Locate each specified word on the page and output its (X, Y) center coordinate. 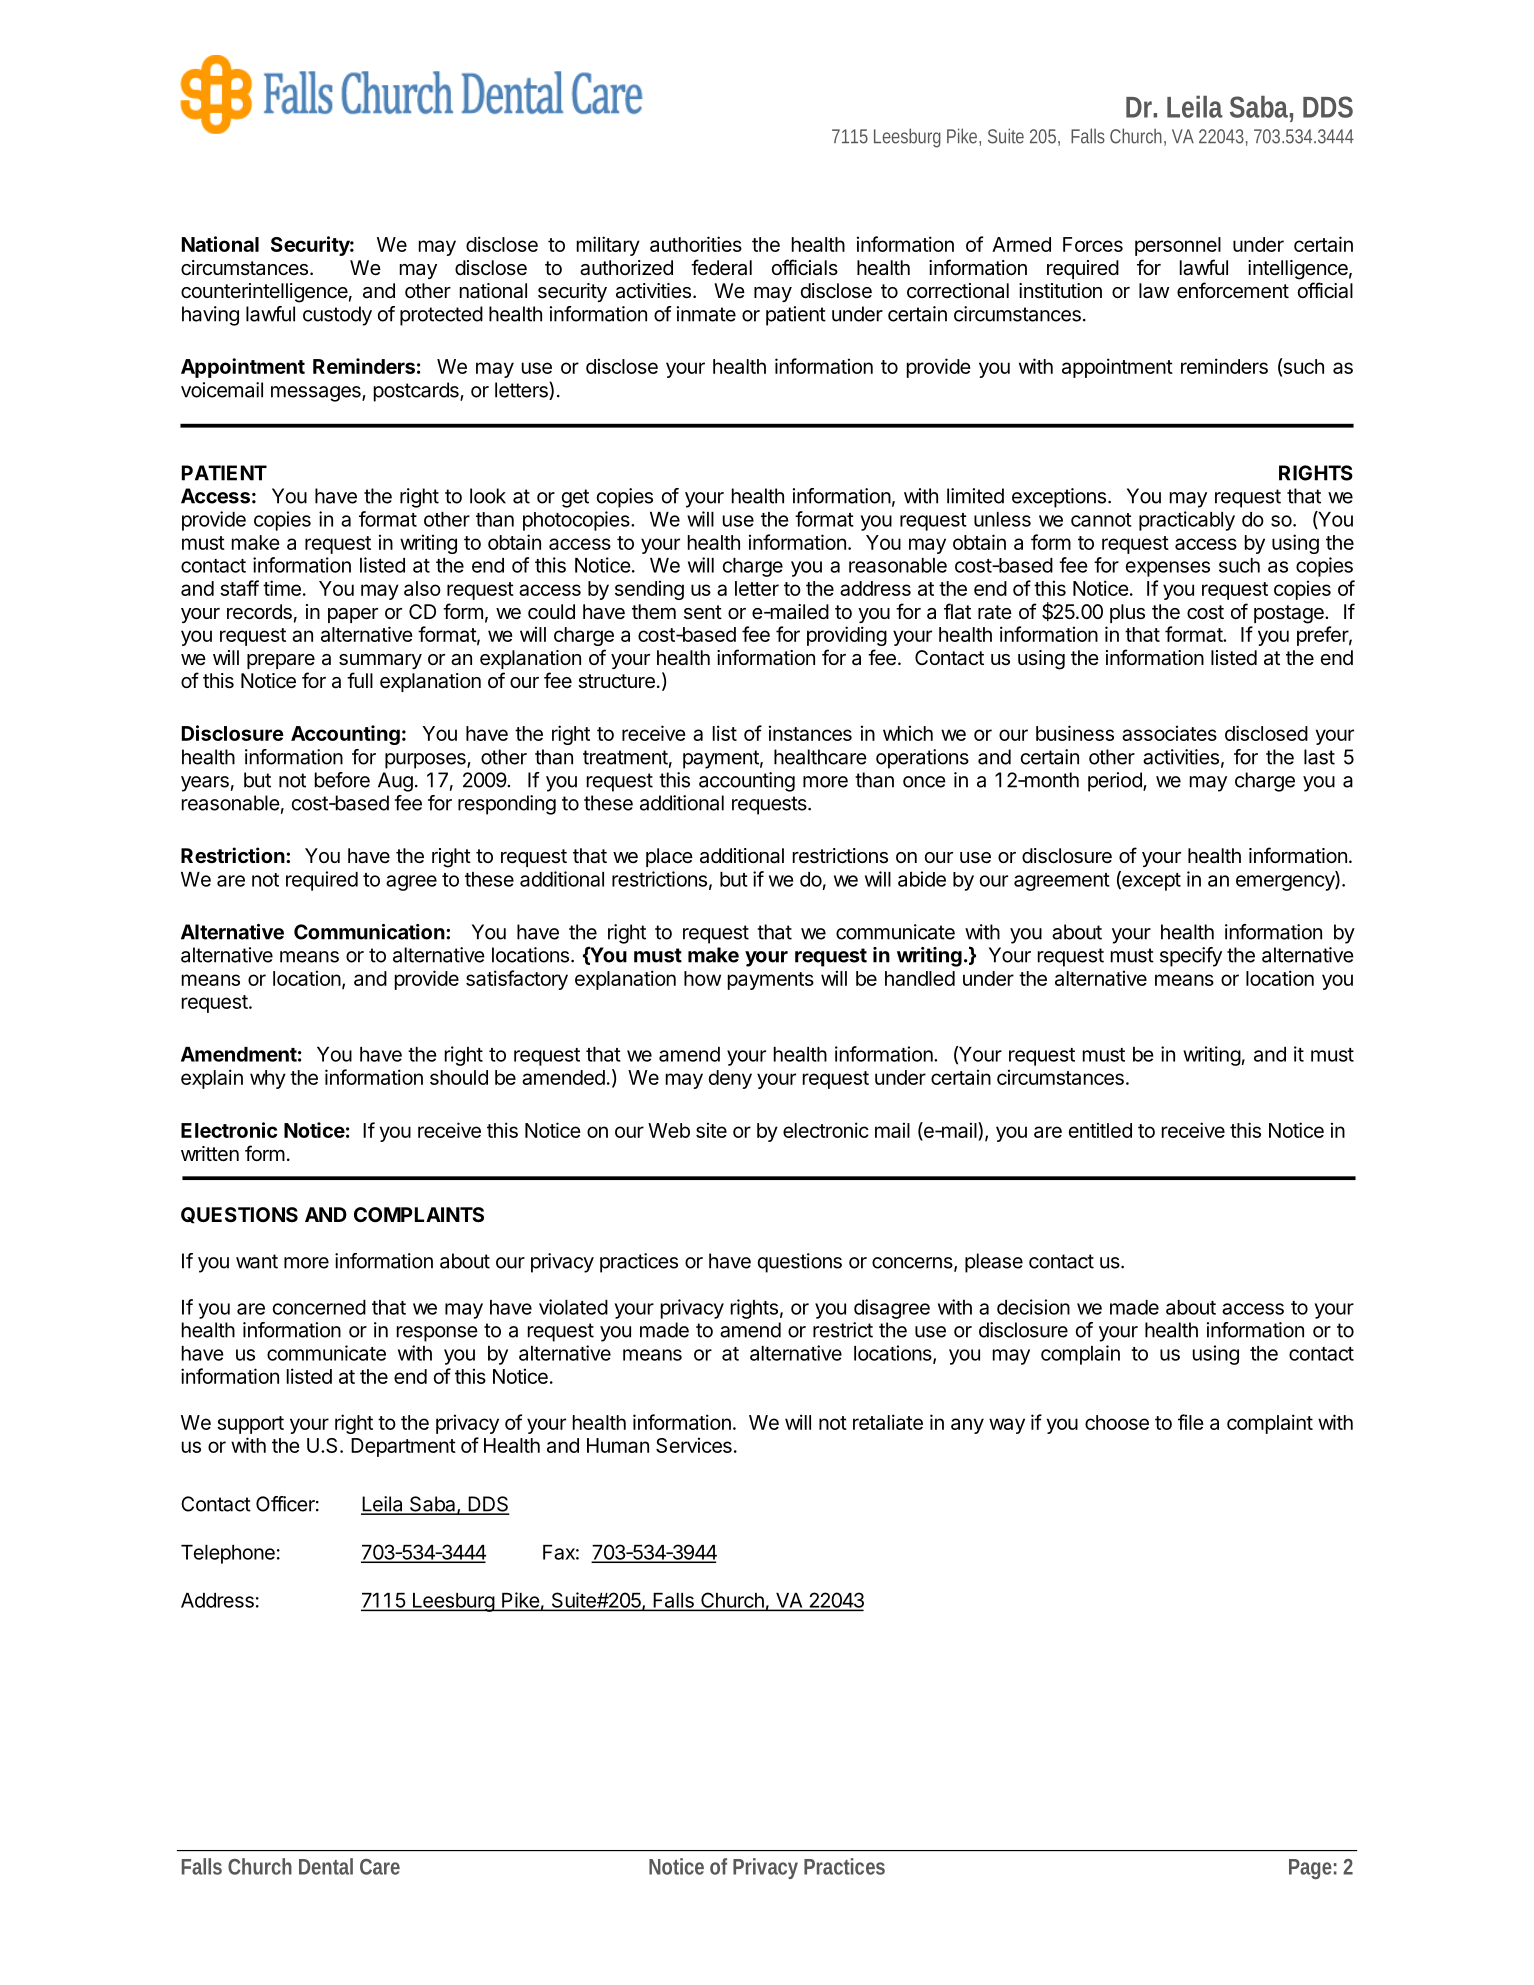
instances (810, 733)
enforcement (1233, 290)
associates (1169, 733)
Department (403, 1447)
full (360, 680)
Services (694, 1445)
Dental (326, 1866)
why (268, 1079)
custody (337, 316)
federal (721, 267)
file (1191, 1422)
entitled (1100, 1130)
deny (730, 1079)
